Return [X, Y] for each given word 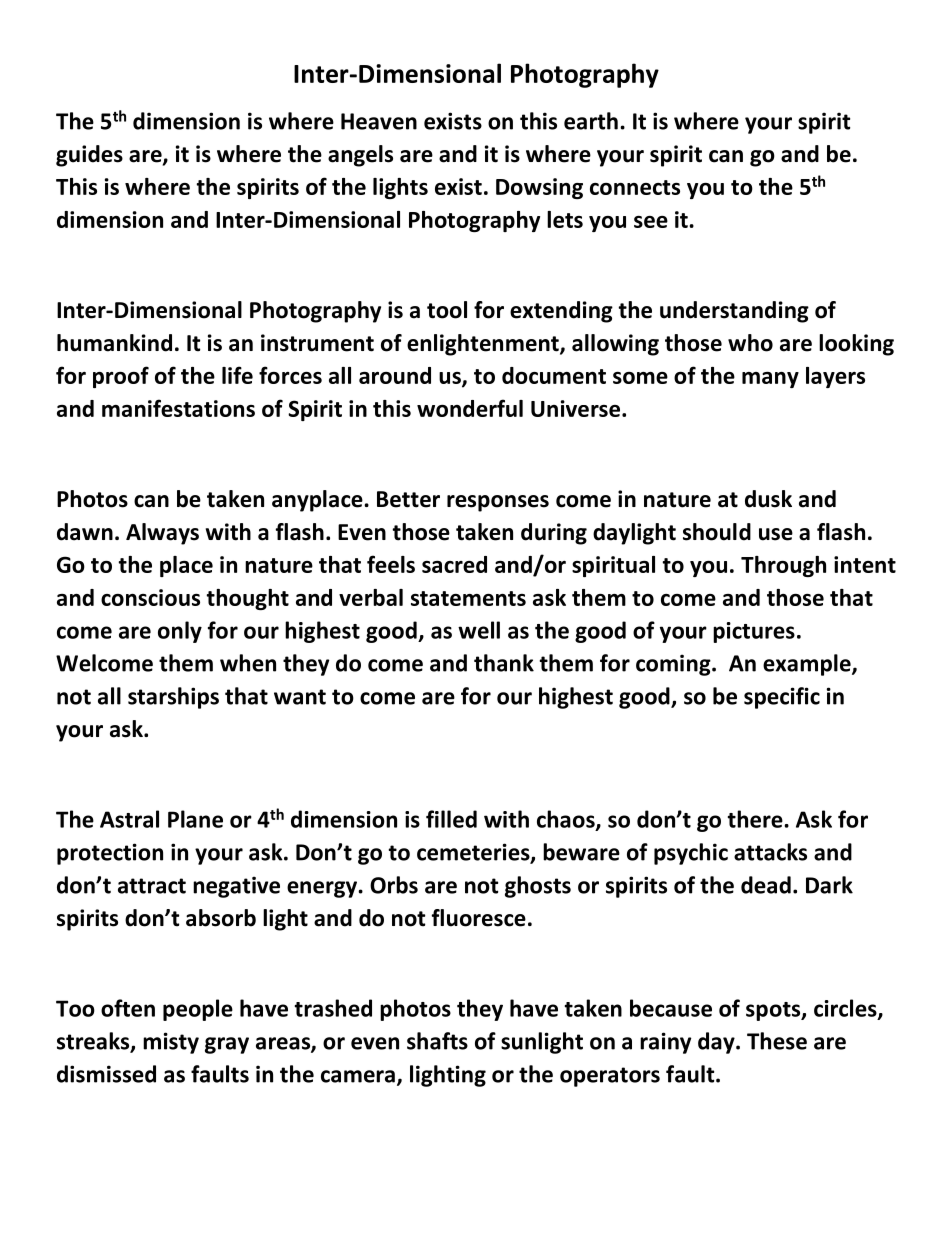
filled [451, 819]
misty [171, 1043]
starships [173, 698]
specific [782, 698]
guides [89, 156]
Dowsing [539, 188]
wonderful [470, 408]
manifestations [178, 408]
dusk [768, 499]
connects [635, 187]
